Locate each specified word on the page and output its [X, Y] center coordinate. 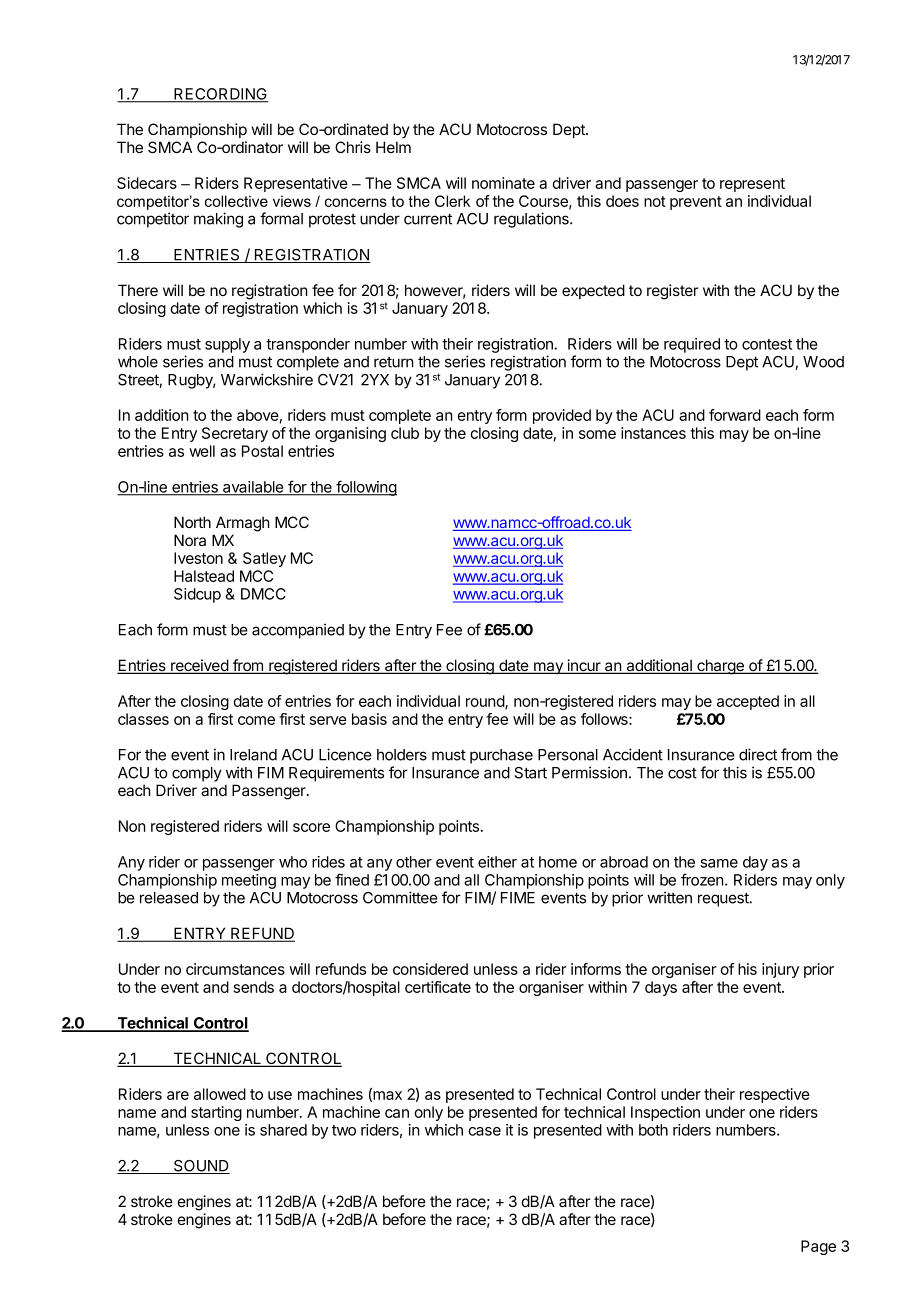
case [484, 1131]
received [199, 666]
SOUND [201, 1167]
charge [720, 667]
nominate [503, 183]
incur [584, 666]
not [655, 201]
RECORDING [220, 95]
